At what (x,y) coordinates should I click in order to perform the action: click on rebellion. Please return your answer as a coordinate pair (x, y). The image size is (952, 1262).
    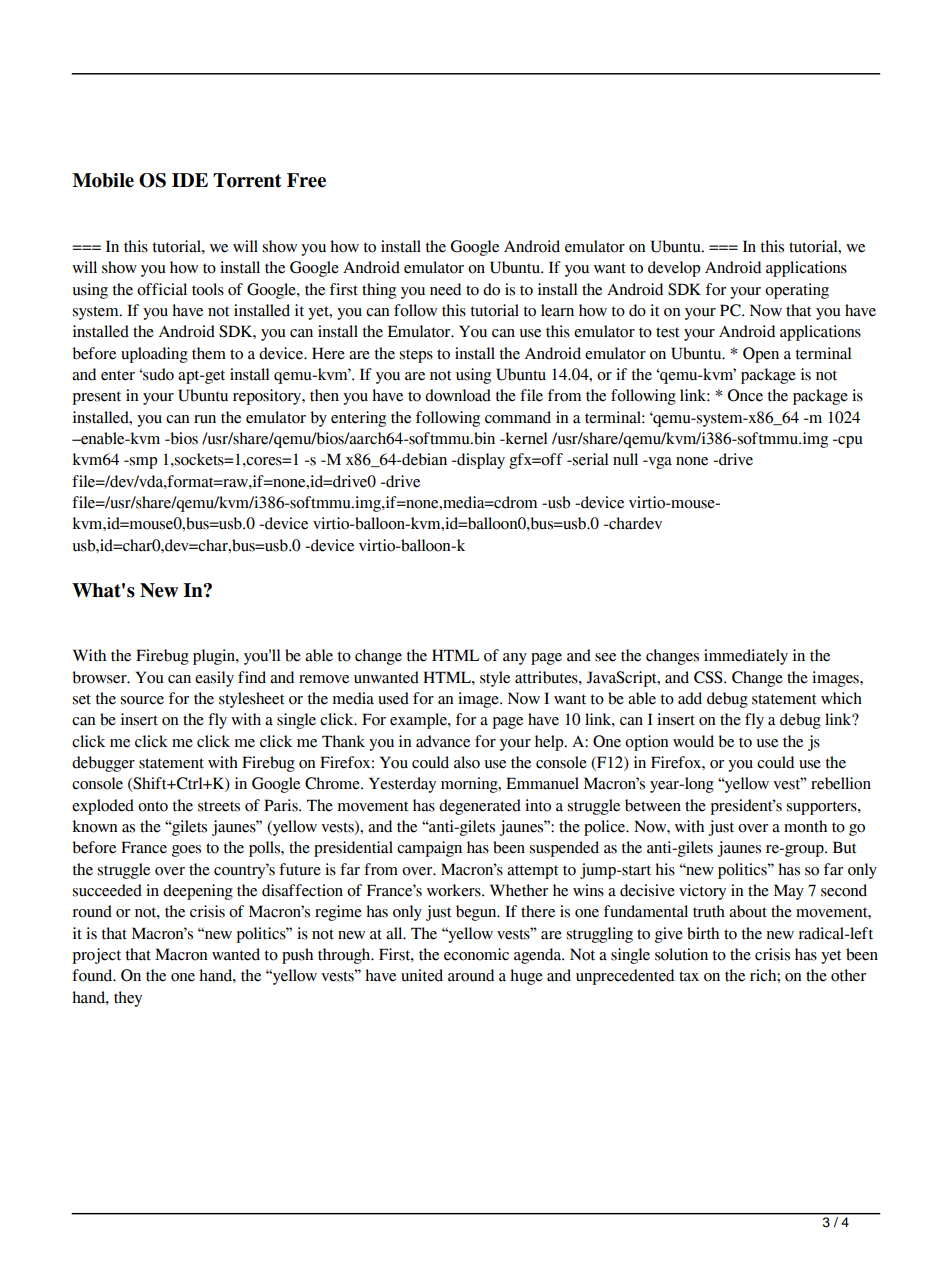
    Looking at the image, I should click on (841, 783).
